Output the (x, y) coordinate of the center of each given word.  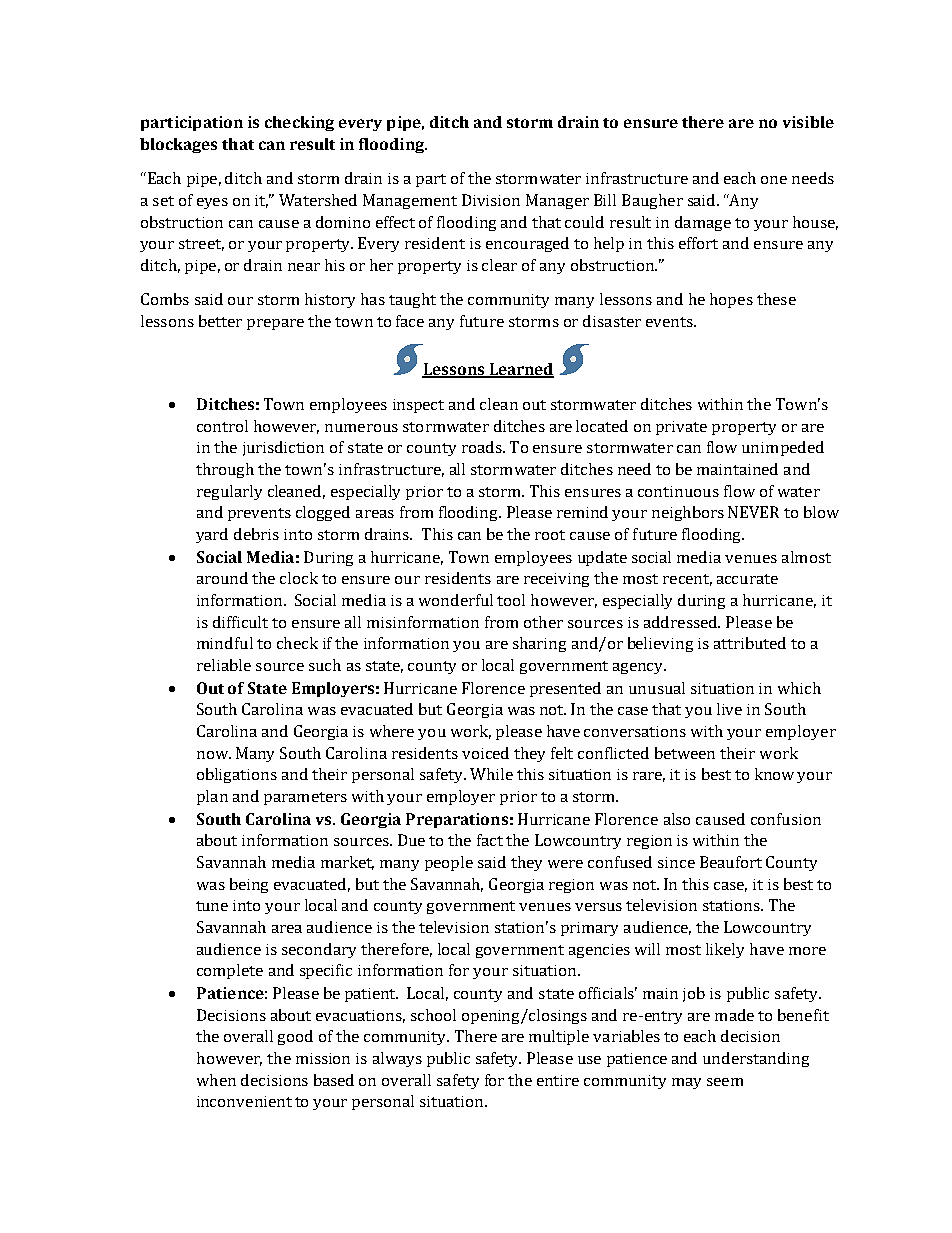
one (774, 180)
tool (511, 600)
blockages (178, 145)
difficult (240, 622)
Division (491, 200)
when (216, 1080)
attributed (750, 643)
